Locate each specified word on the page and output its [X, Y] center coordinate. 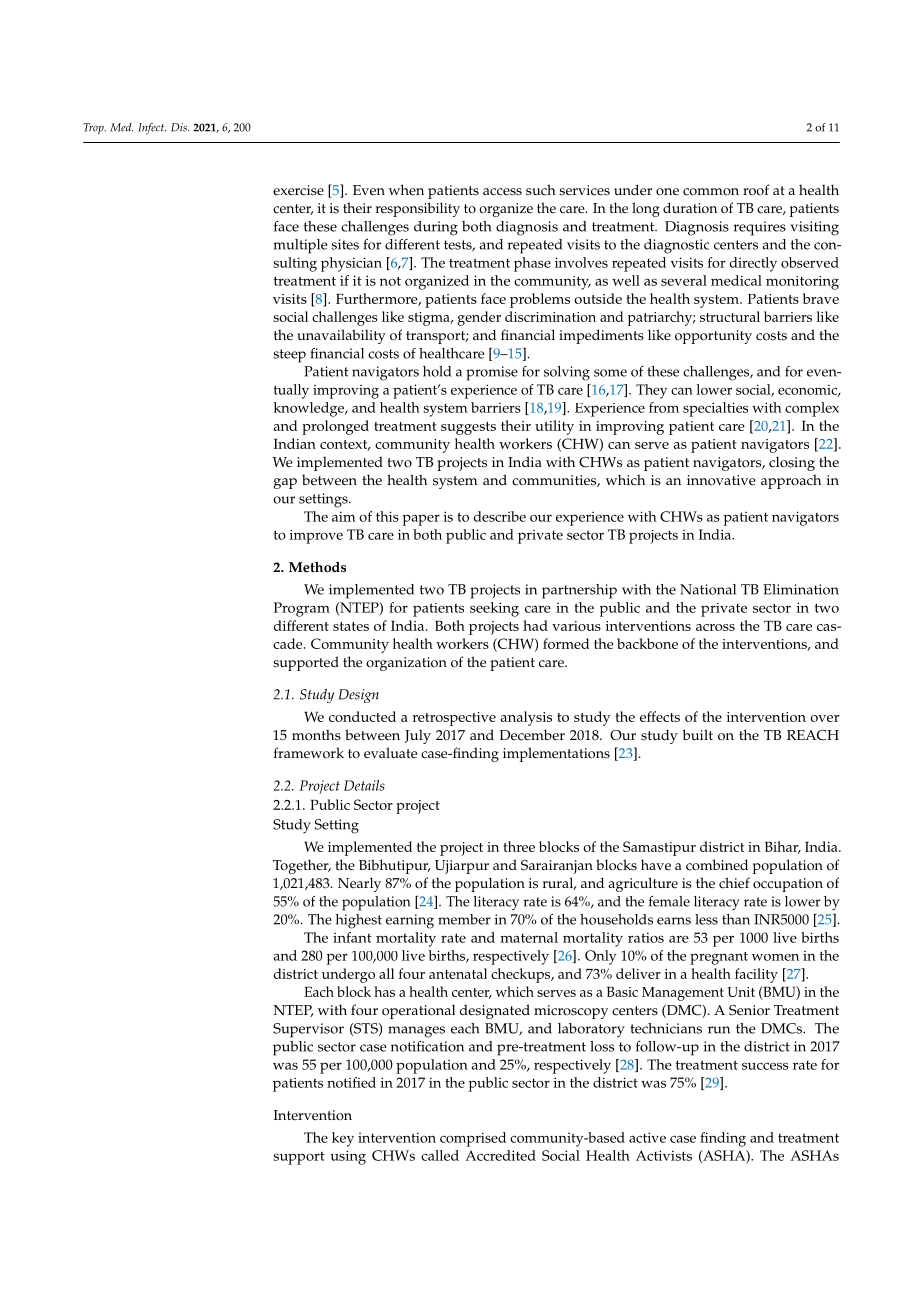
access [502, 192]
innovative [721, 480]
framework [309, 753]
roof [756, 190]
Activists [664, 1155]
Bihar [783, 847]
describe [499, 516]
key [343, 1139]
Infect [152, 129]
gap [285, 483]
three [519, 846]
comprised [473, 1139]
